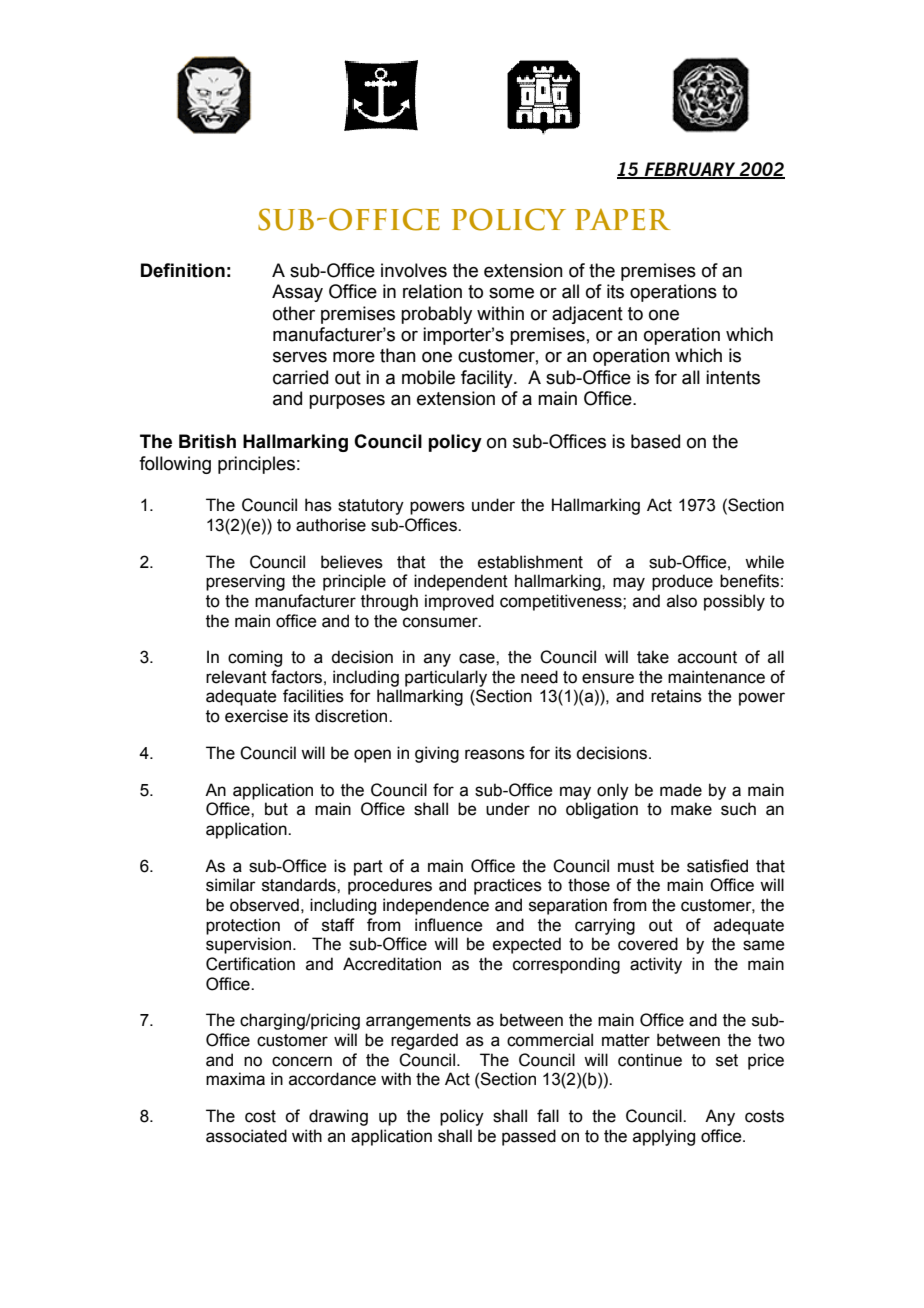  I want to click on associated, so click(246, 1136).
